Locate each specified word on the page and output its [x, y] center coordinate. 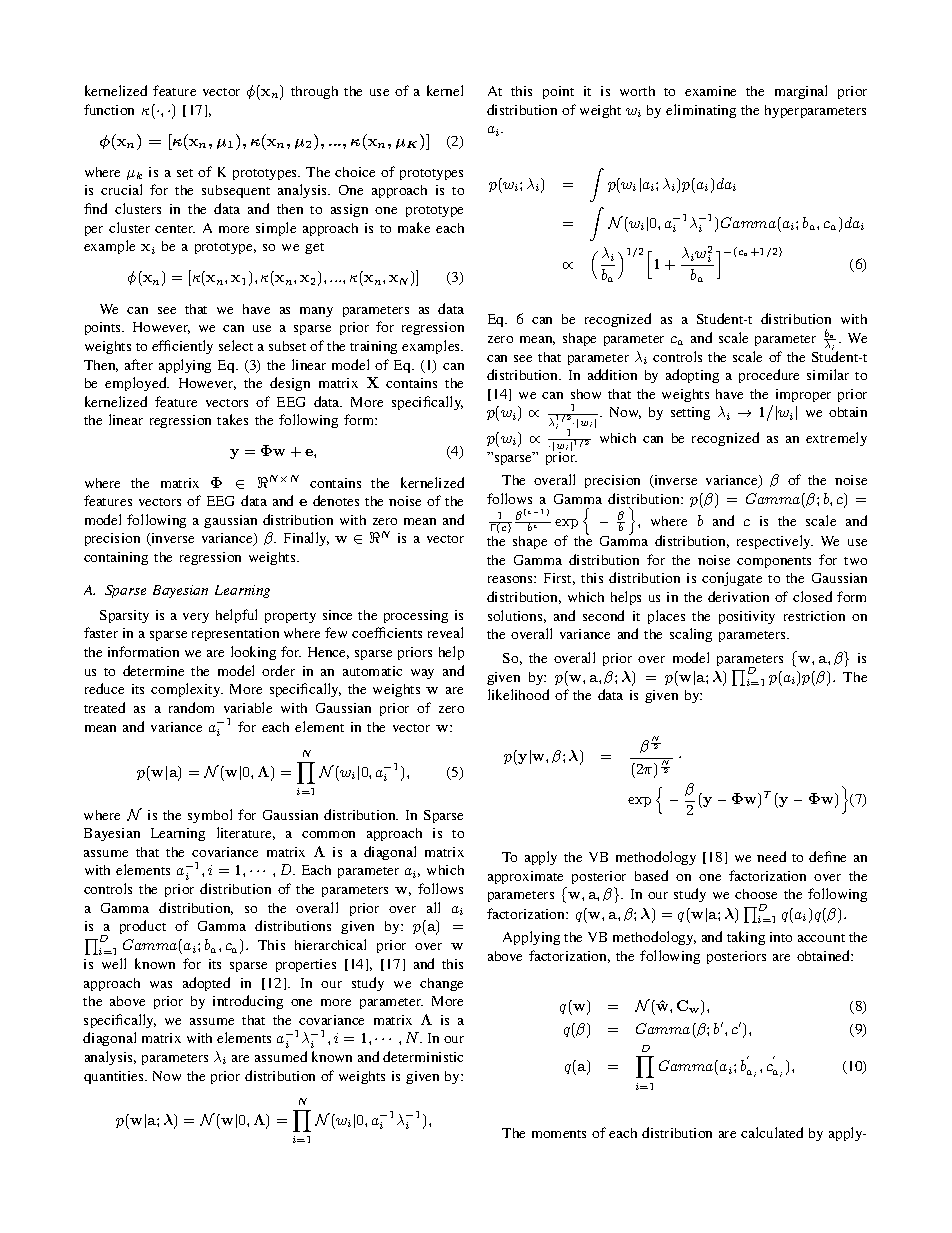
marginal [801, 92]
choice [355, 172]
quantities [115, 1077]
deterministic [423, 1056]
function [109, 109]
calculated [772, 1132]
